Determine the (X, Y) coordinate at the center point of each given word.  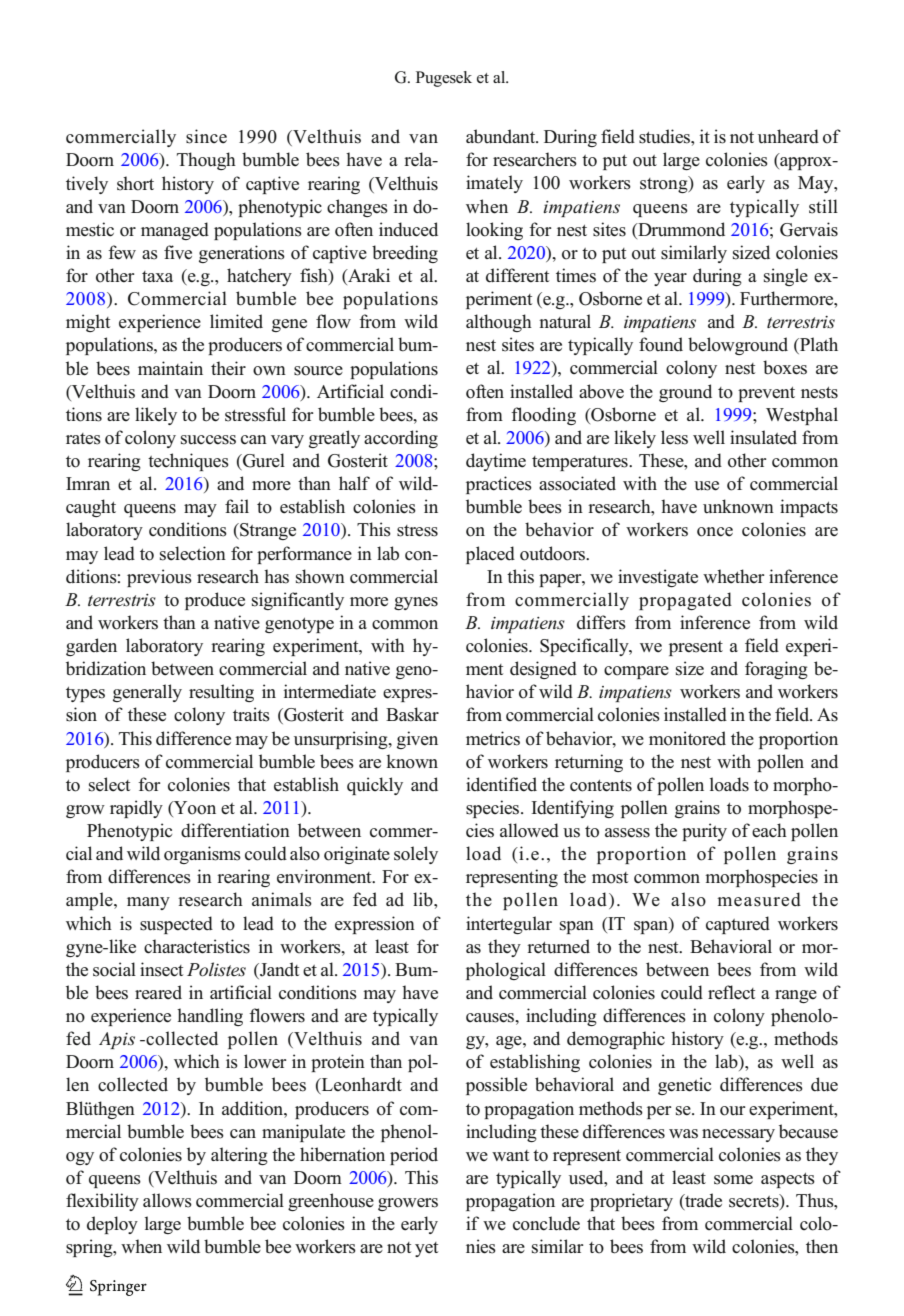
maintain (170, 368)
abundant (502, 136)
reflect (731, 992)
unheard (788, 136)
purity (704, 832)
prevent (766, 394)
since (206, 136)
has (276, 576)
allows (167, 1200)
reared (158, 992)
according (401, 439)
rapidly (136, 809)
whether (734, 576)
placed (490, 555)
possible (496, 1086)
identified (501, 784)
